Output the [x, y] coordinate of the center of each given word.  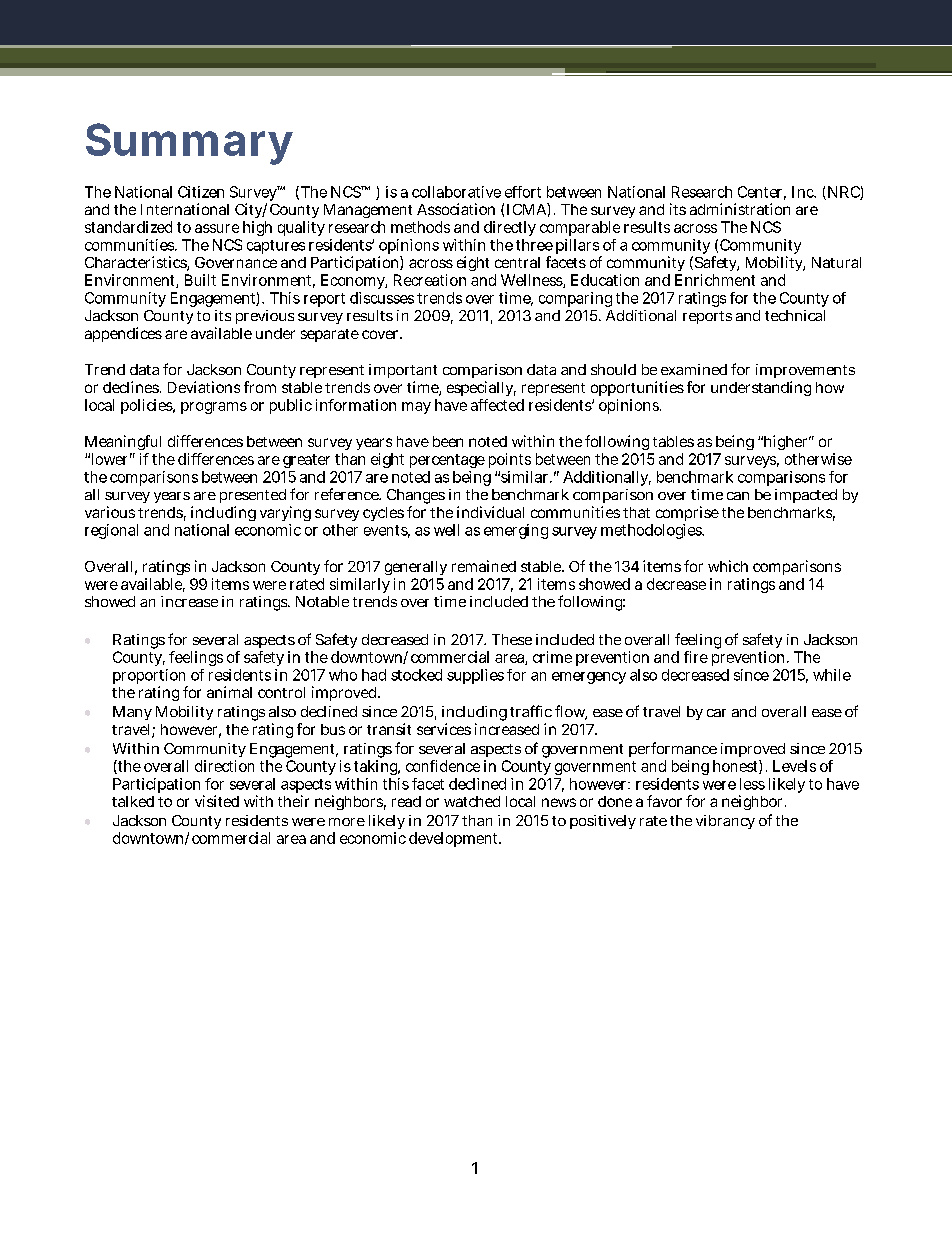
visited [217, 801]
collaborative [456, 192]
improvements [805, 373]
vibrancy [725, 822]
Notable [322, 601]
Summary [189, 144]
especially [481, 388]
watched [472, 801]
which [728, 566]
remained [484, 566]
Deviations [204, 387]
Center [762, 193]
